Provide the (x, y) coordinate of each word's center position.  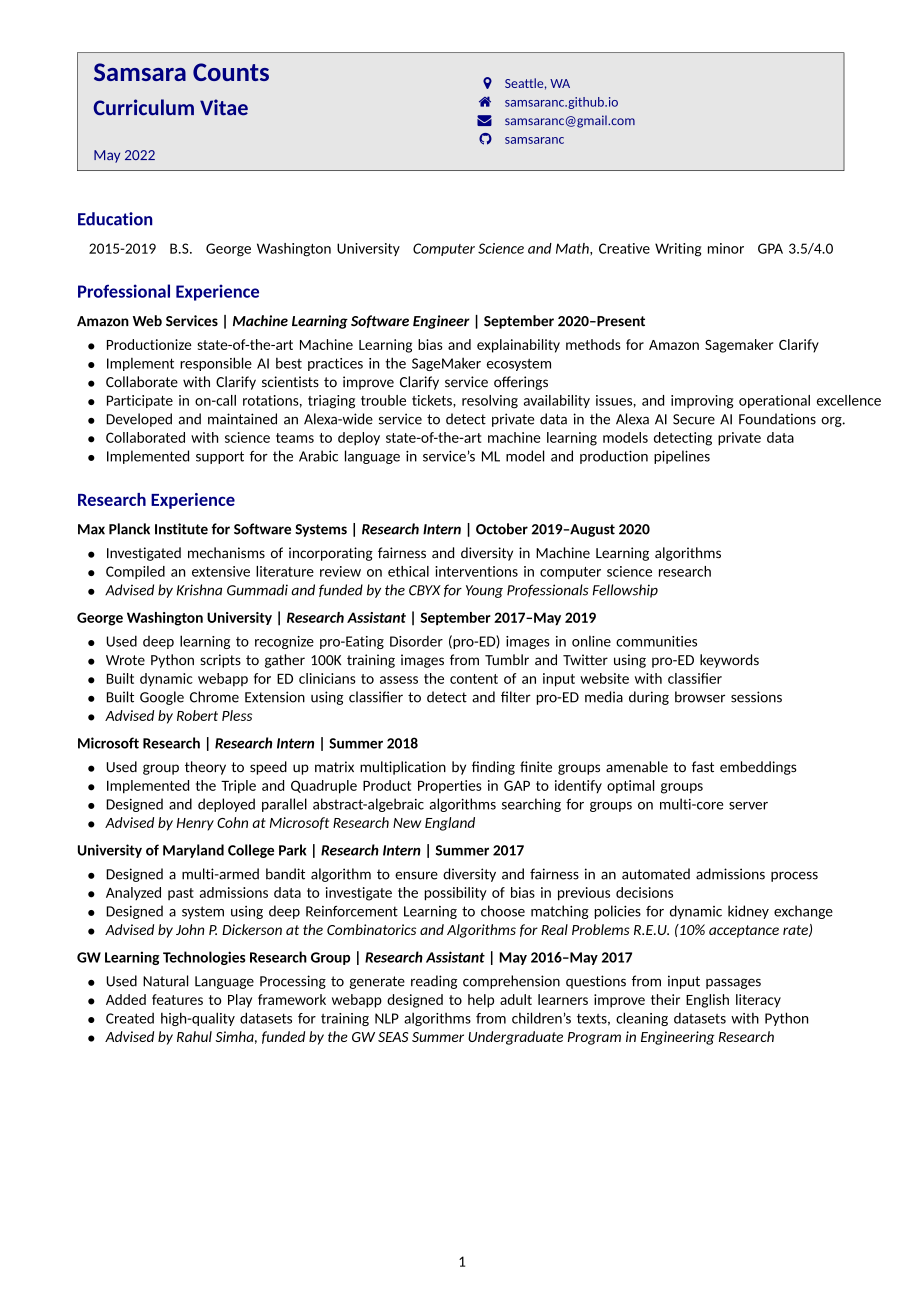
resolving (490, 402)
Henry (195, 824)
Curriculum (143, 107)
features (177, 999)
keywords (729, 661)
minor (726, 248)
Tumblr (507, 660)
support (220, 457)
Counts (231, 72)
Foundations (777, 419)
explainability (518, 346)
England (450, 824)
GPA (770, 248)
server (748, 806)
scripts (220, 661)
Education (115, 219)
